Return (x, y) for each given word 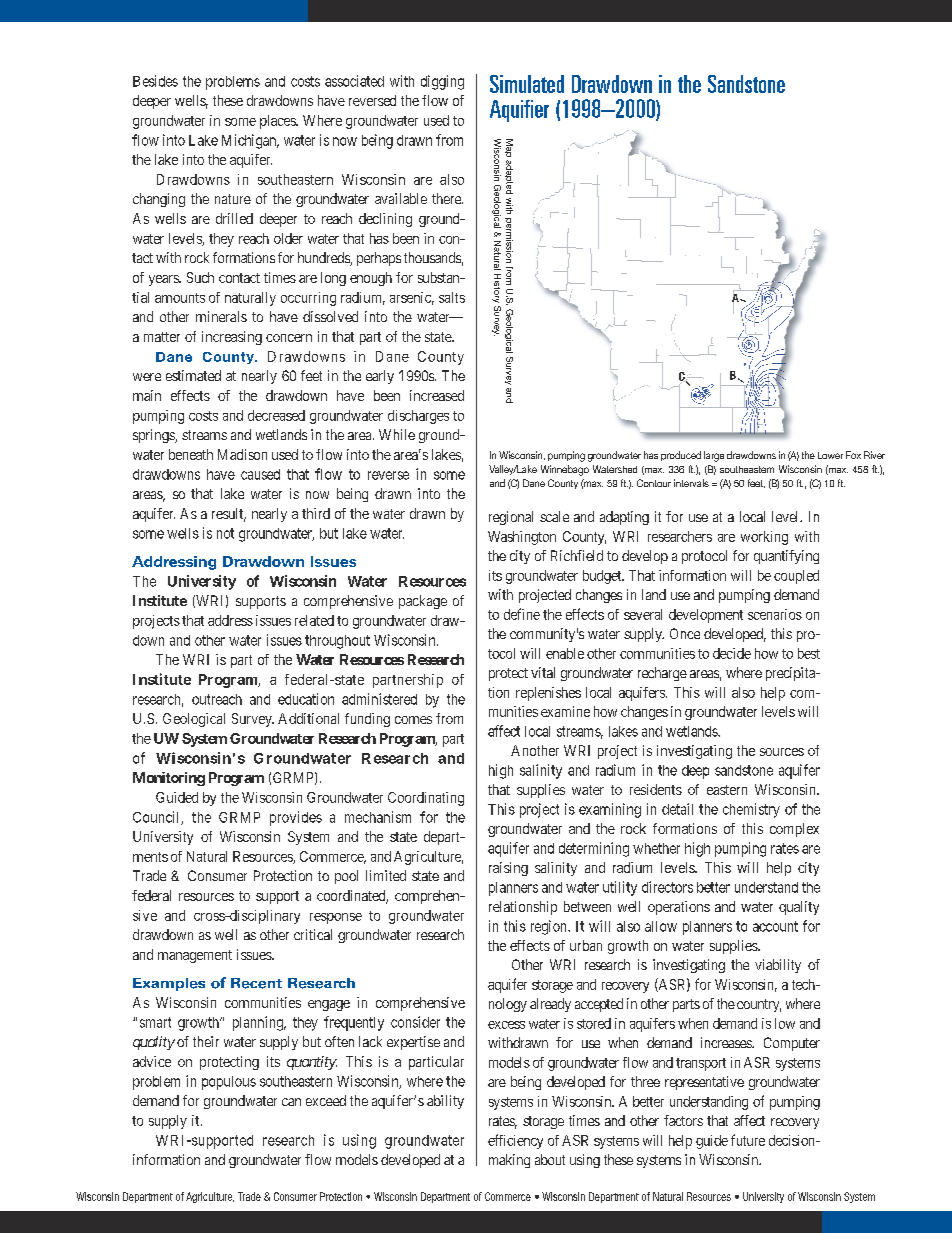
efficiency (515, 1141)
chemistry (751, 810)
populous (229, 1083)
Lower (830, 455)
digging (442, 82)
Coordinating (426, 799)
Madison (242, 454)
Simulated (527, 84)
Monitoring (169, 779)
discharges (418, 417)
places (278, 122)
